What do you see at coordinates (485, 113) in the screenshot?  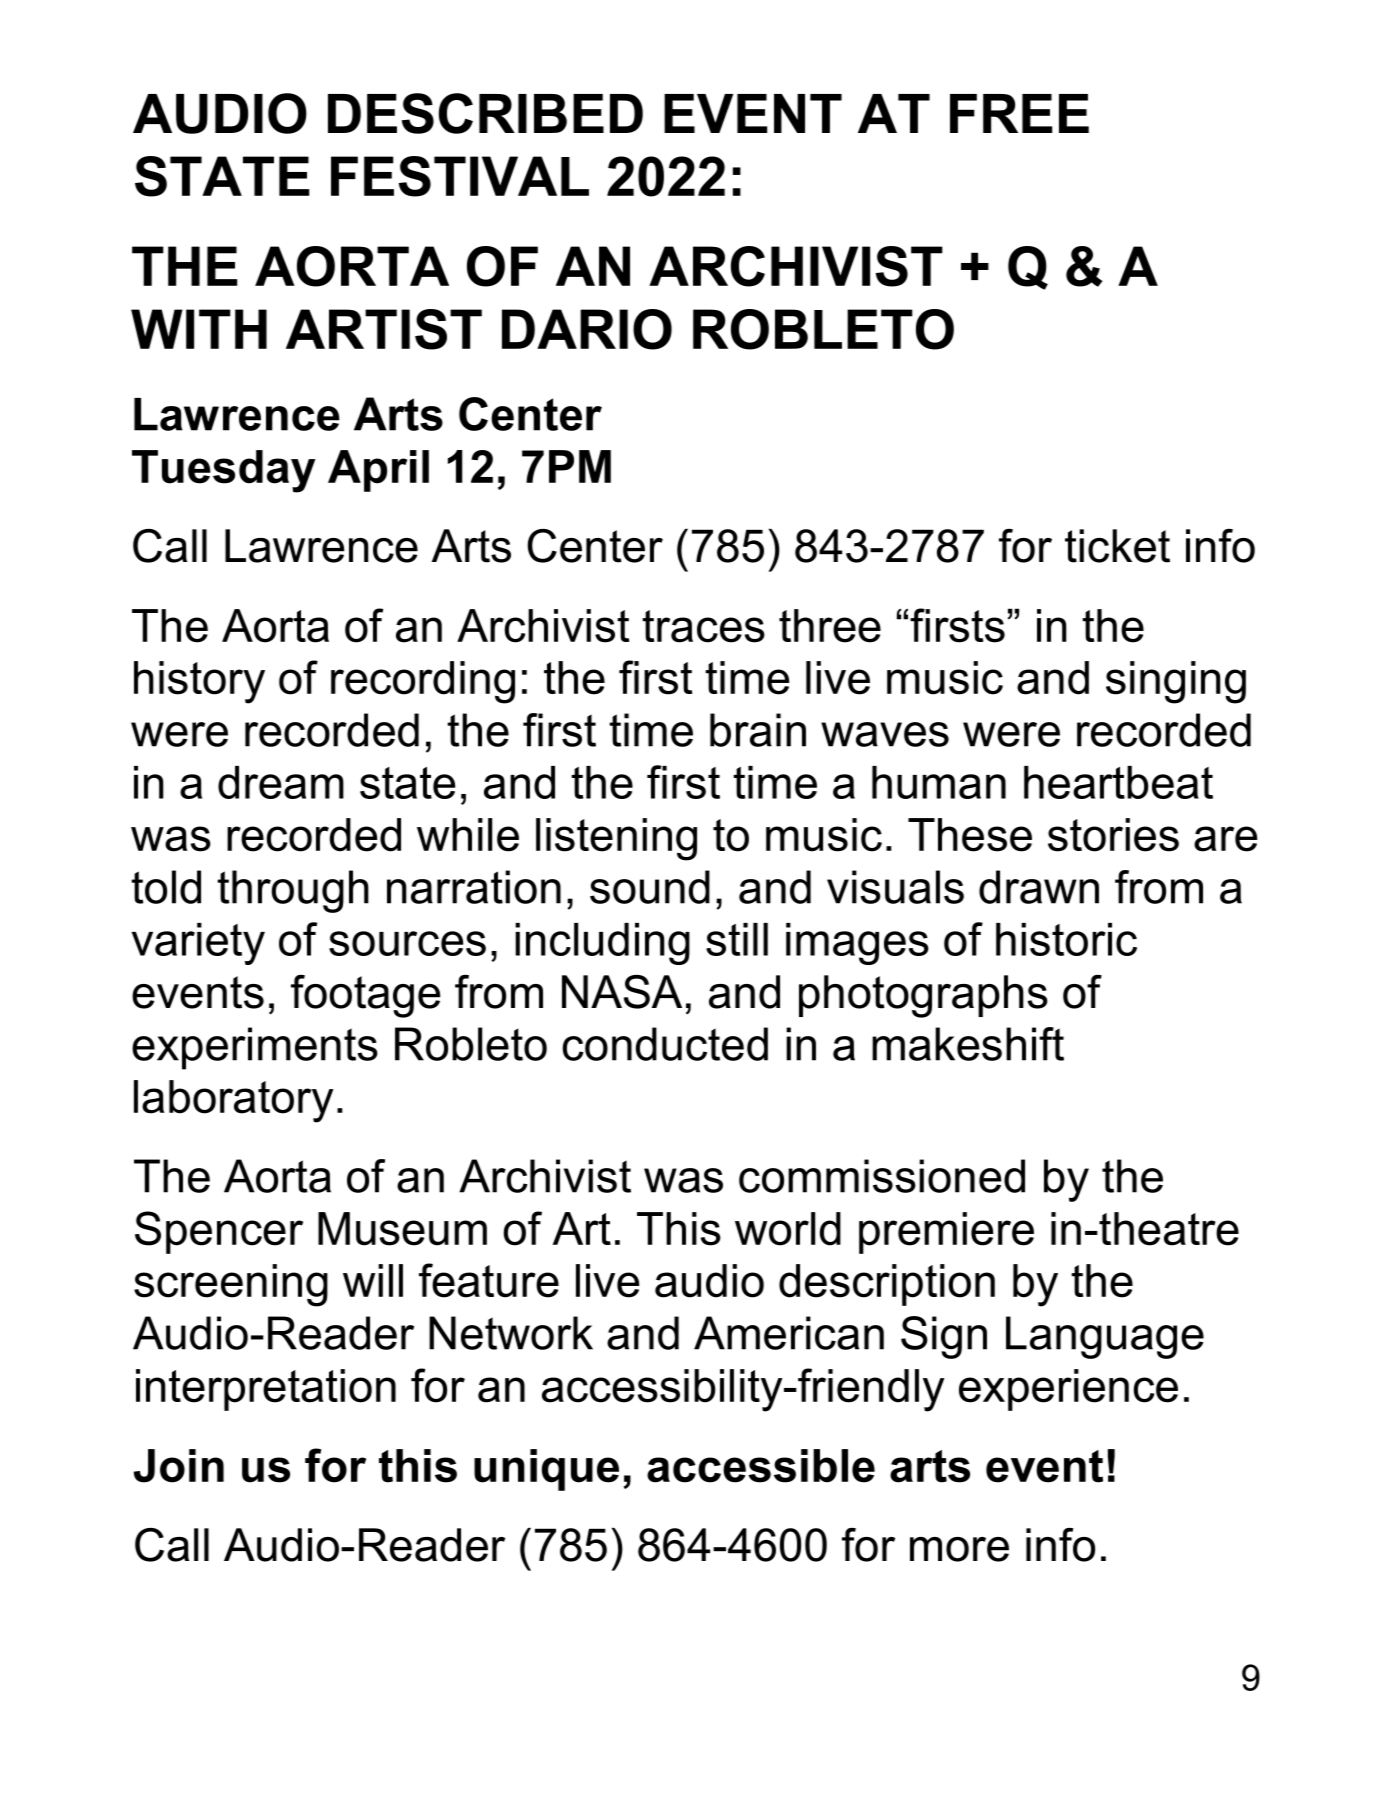 I see `DESCRIBED` at bounding box center [485, 113].
